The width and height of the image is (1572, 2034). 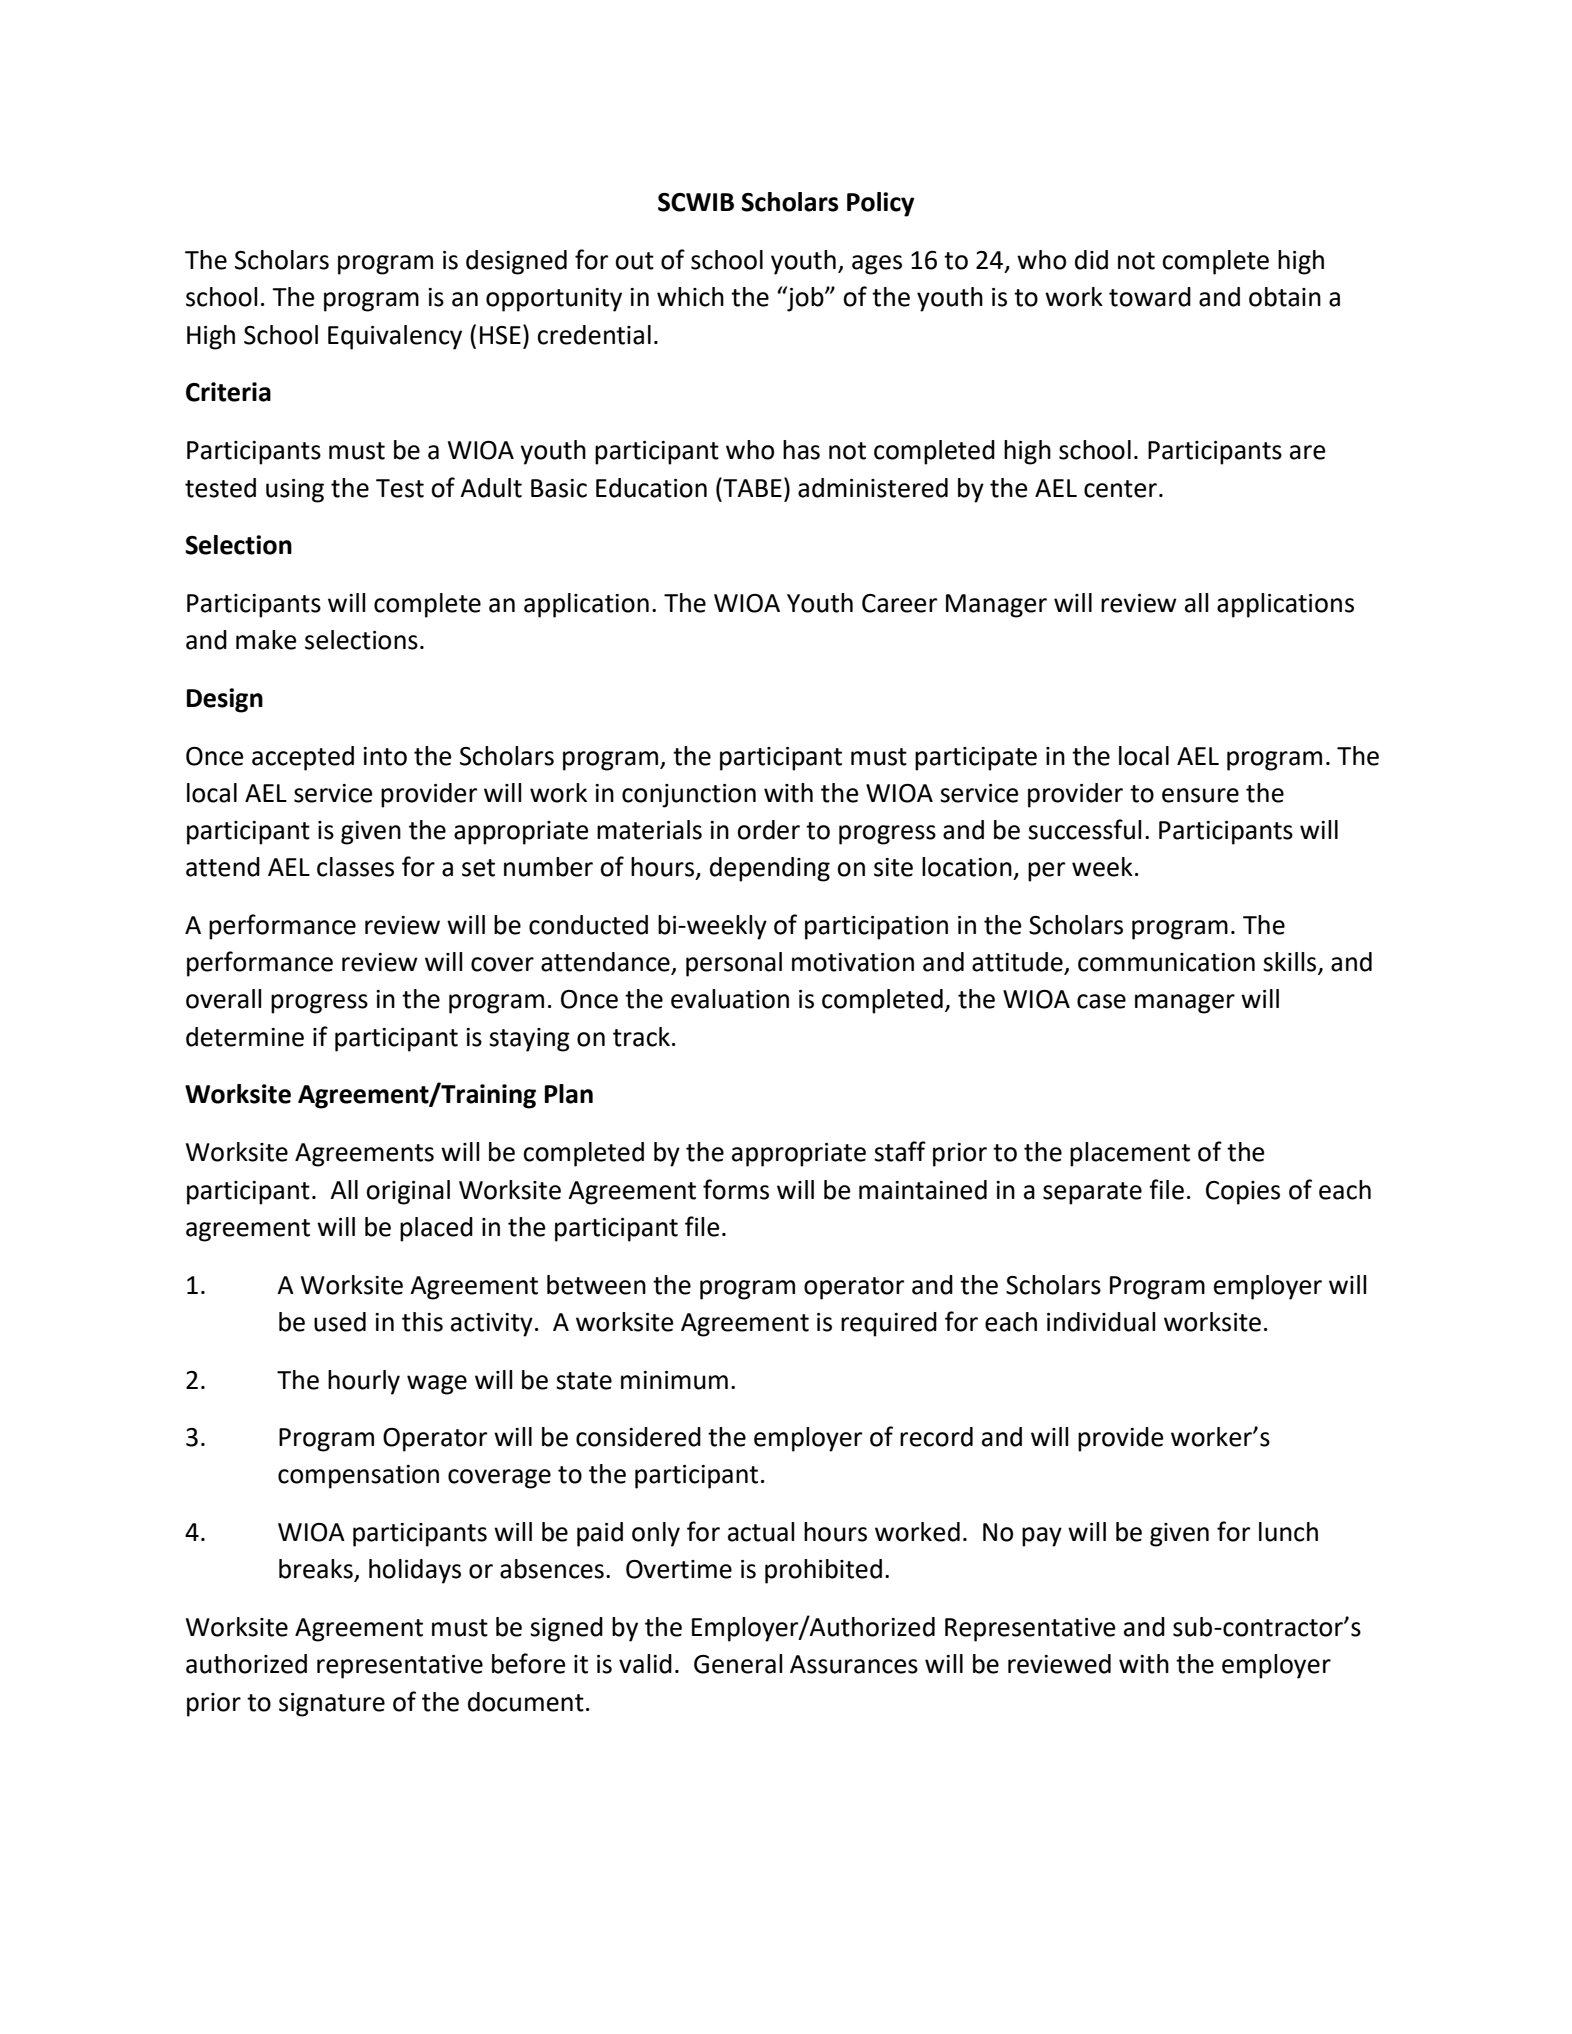 I want to click on signature, so click(x=332, y=1705).
